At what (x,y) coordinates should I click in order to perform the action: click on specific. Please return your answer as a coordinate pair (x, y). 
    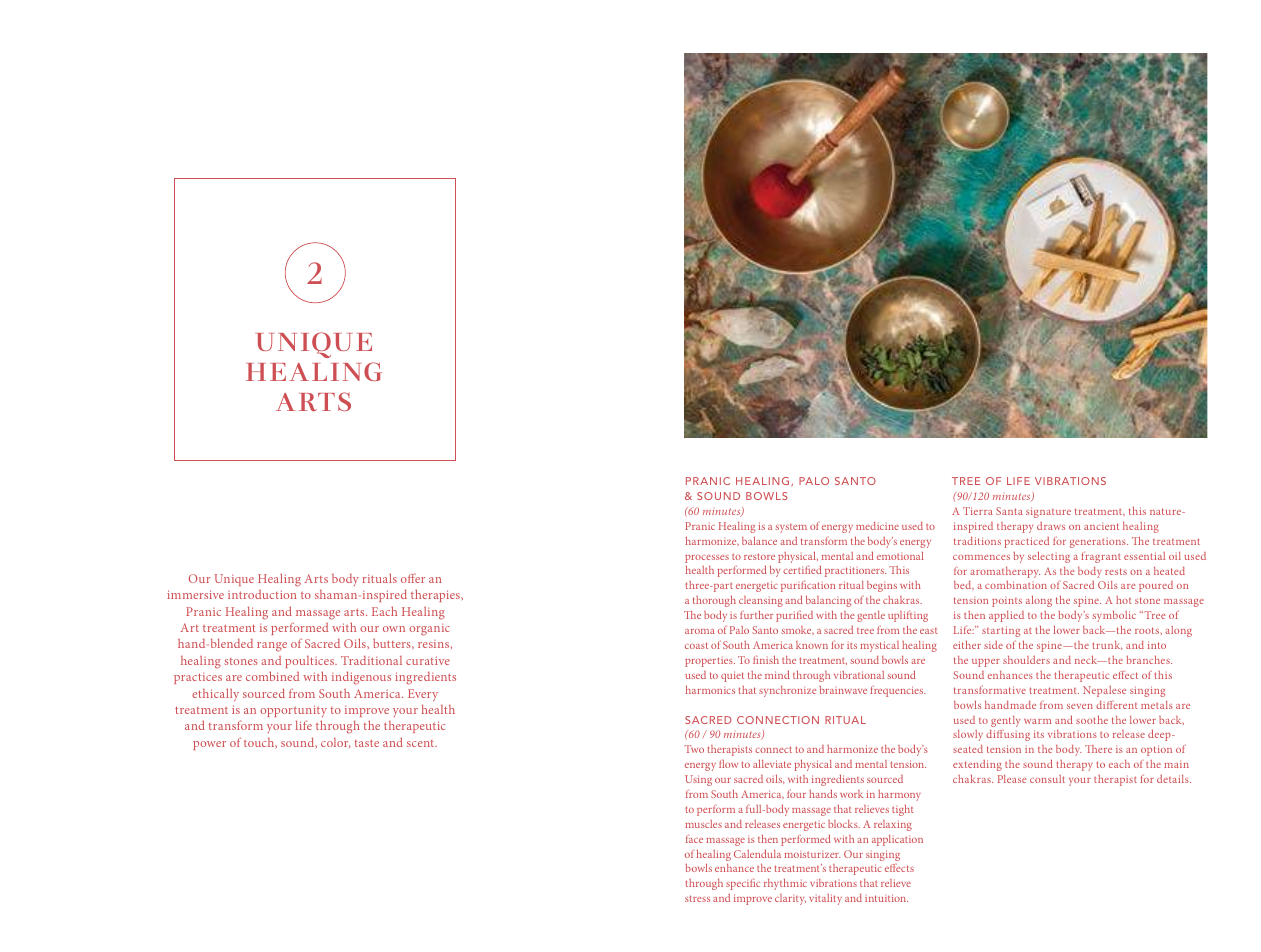
    Looking at the image, I should click on (743, 884).
